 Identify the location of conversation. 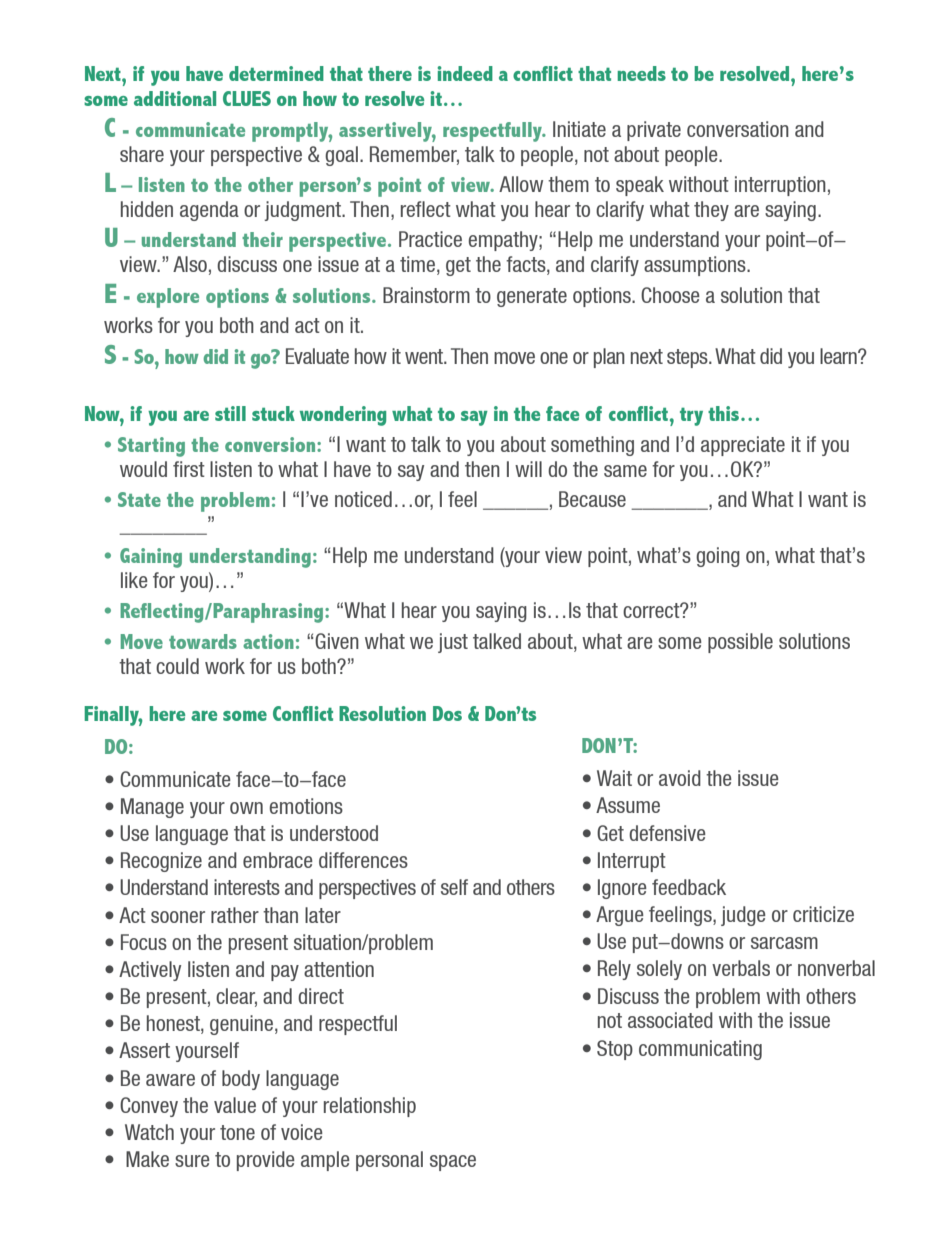
(738, 129).
